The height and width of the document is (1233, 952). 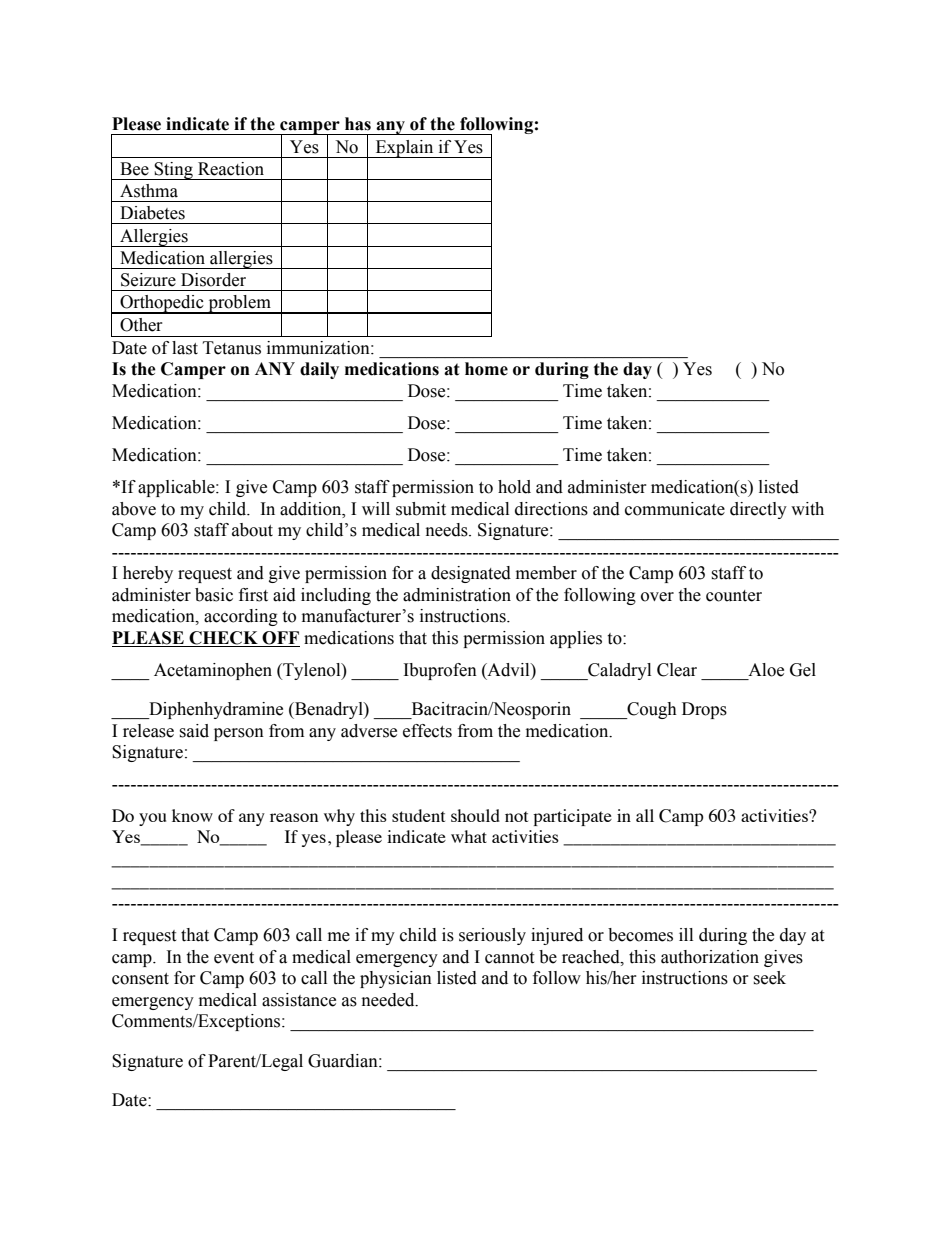 What do you see at coordinates (404, 149) in the document?
I see `Explain` at bounding box center [404, 149].
